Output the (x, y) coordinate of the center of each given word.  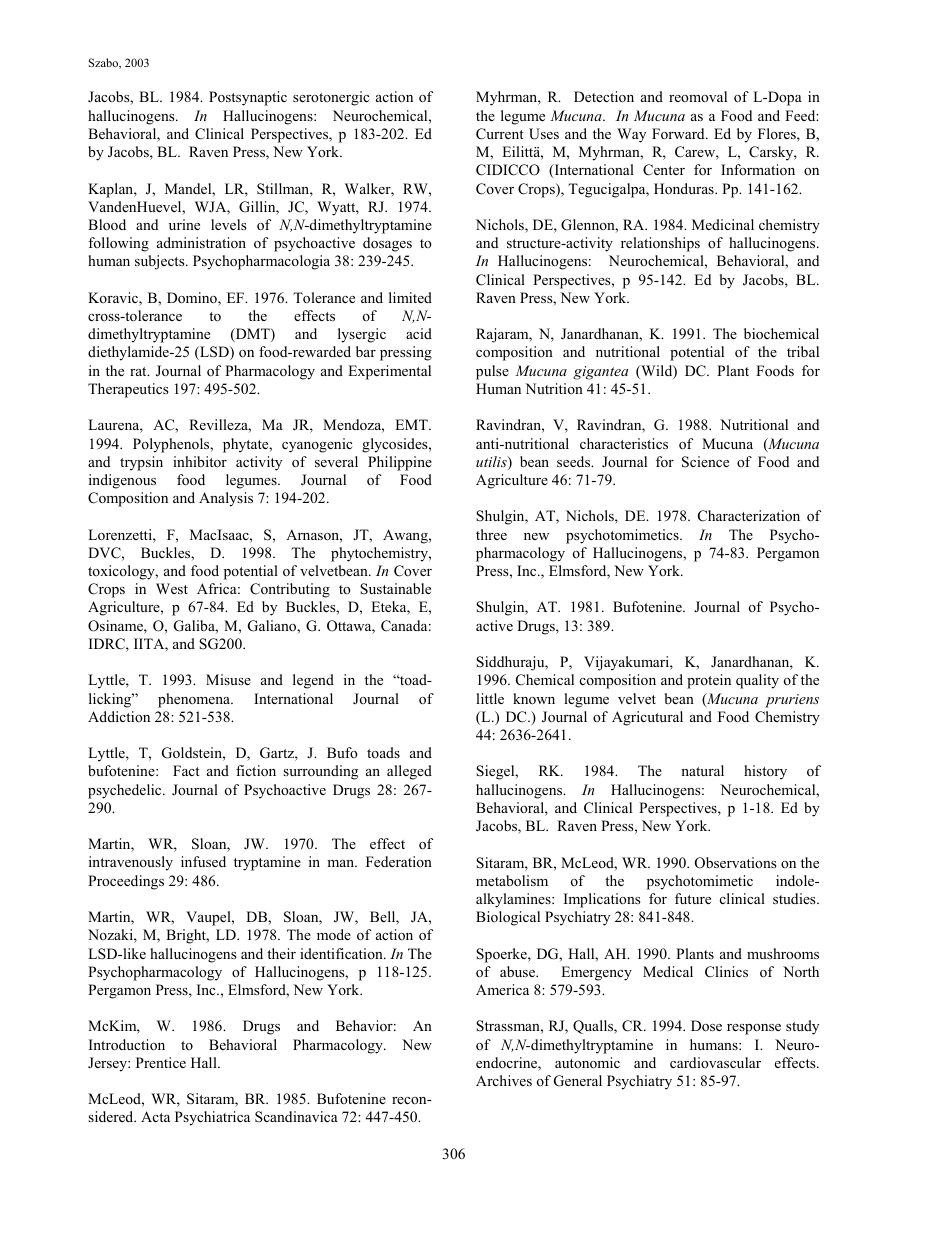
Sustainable (395, 589)
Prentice (161, 1062)
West (172, 588)
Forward (679, 133)
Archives (504, 1080)
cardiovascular (715, 1062)
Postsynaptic (248, 98)
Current (500, 134)
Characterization (749, 516)
